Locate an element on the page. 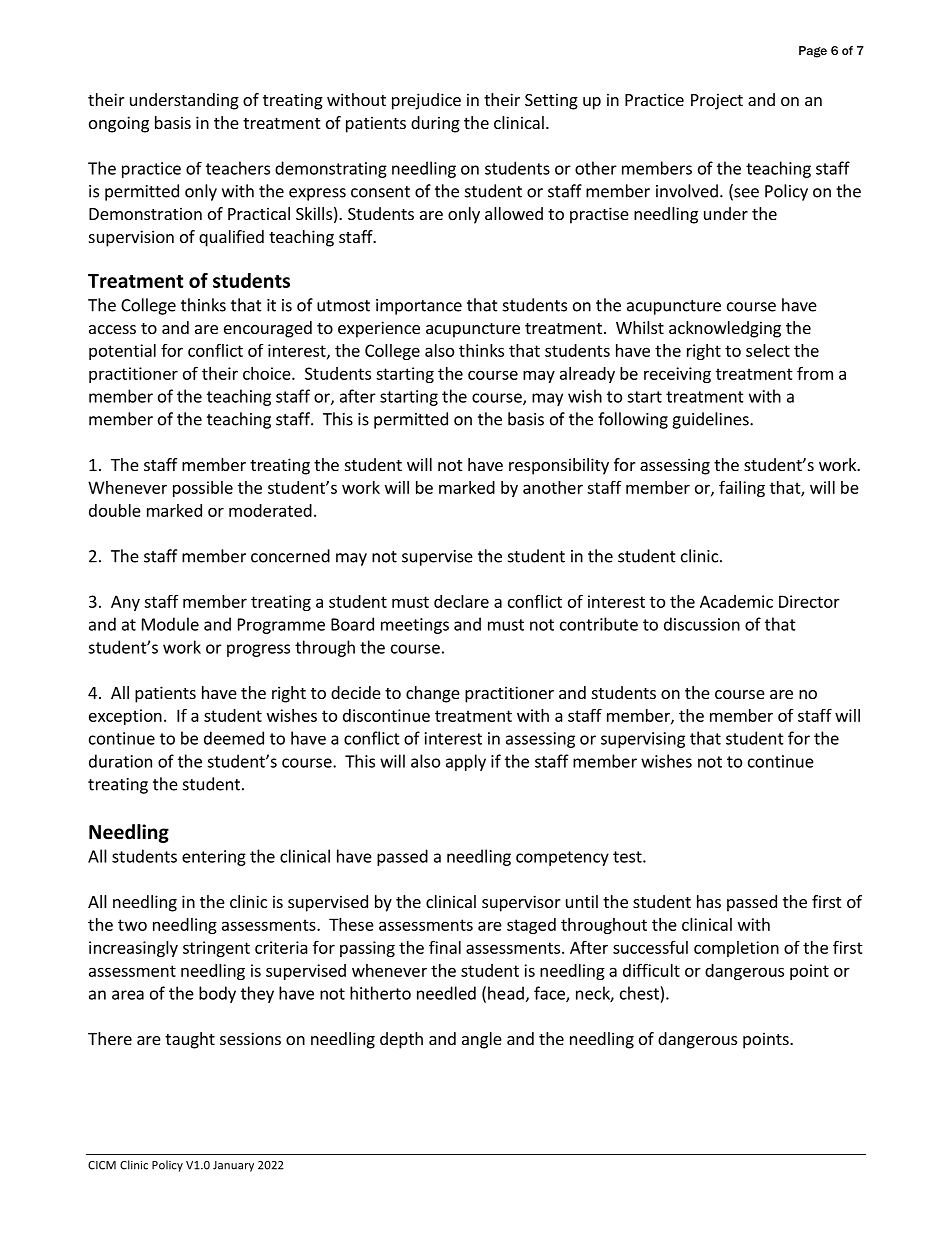  has is located at coordinates (709, 901).
